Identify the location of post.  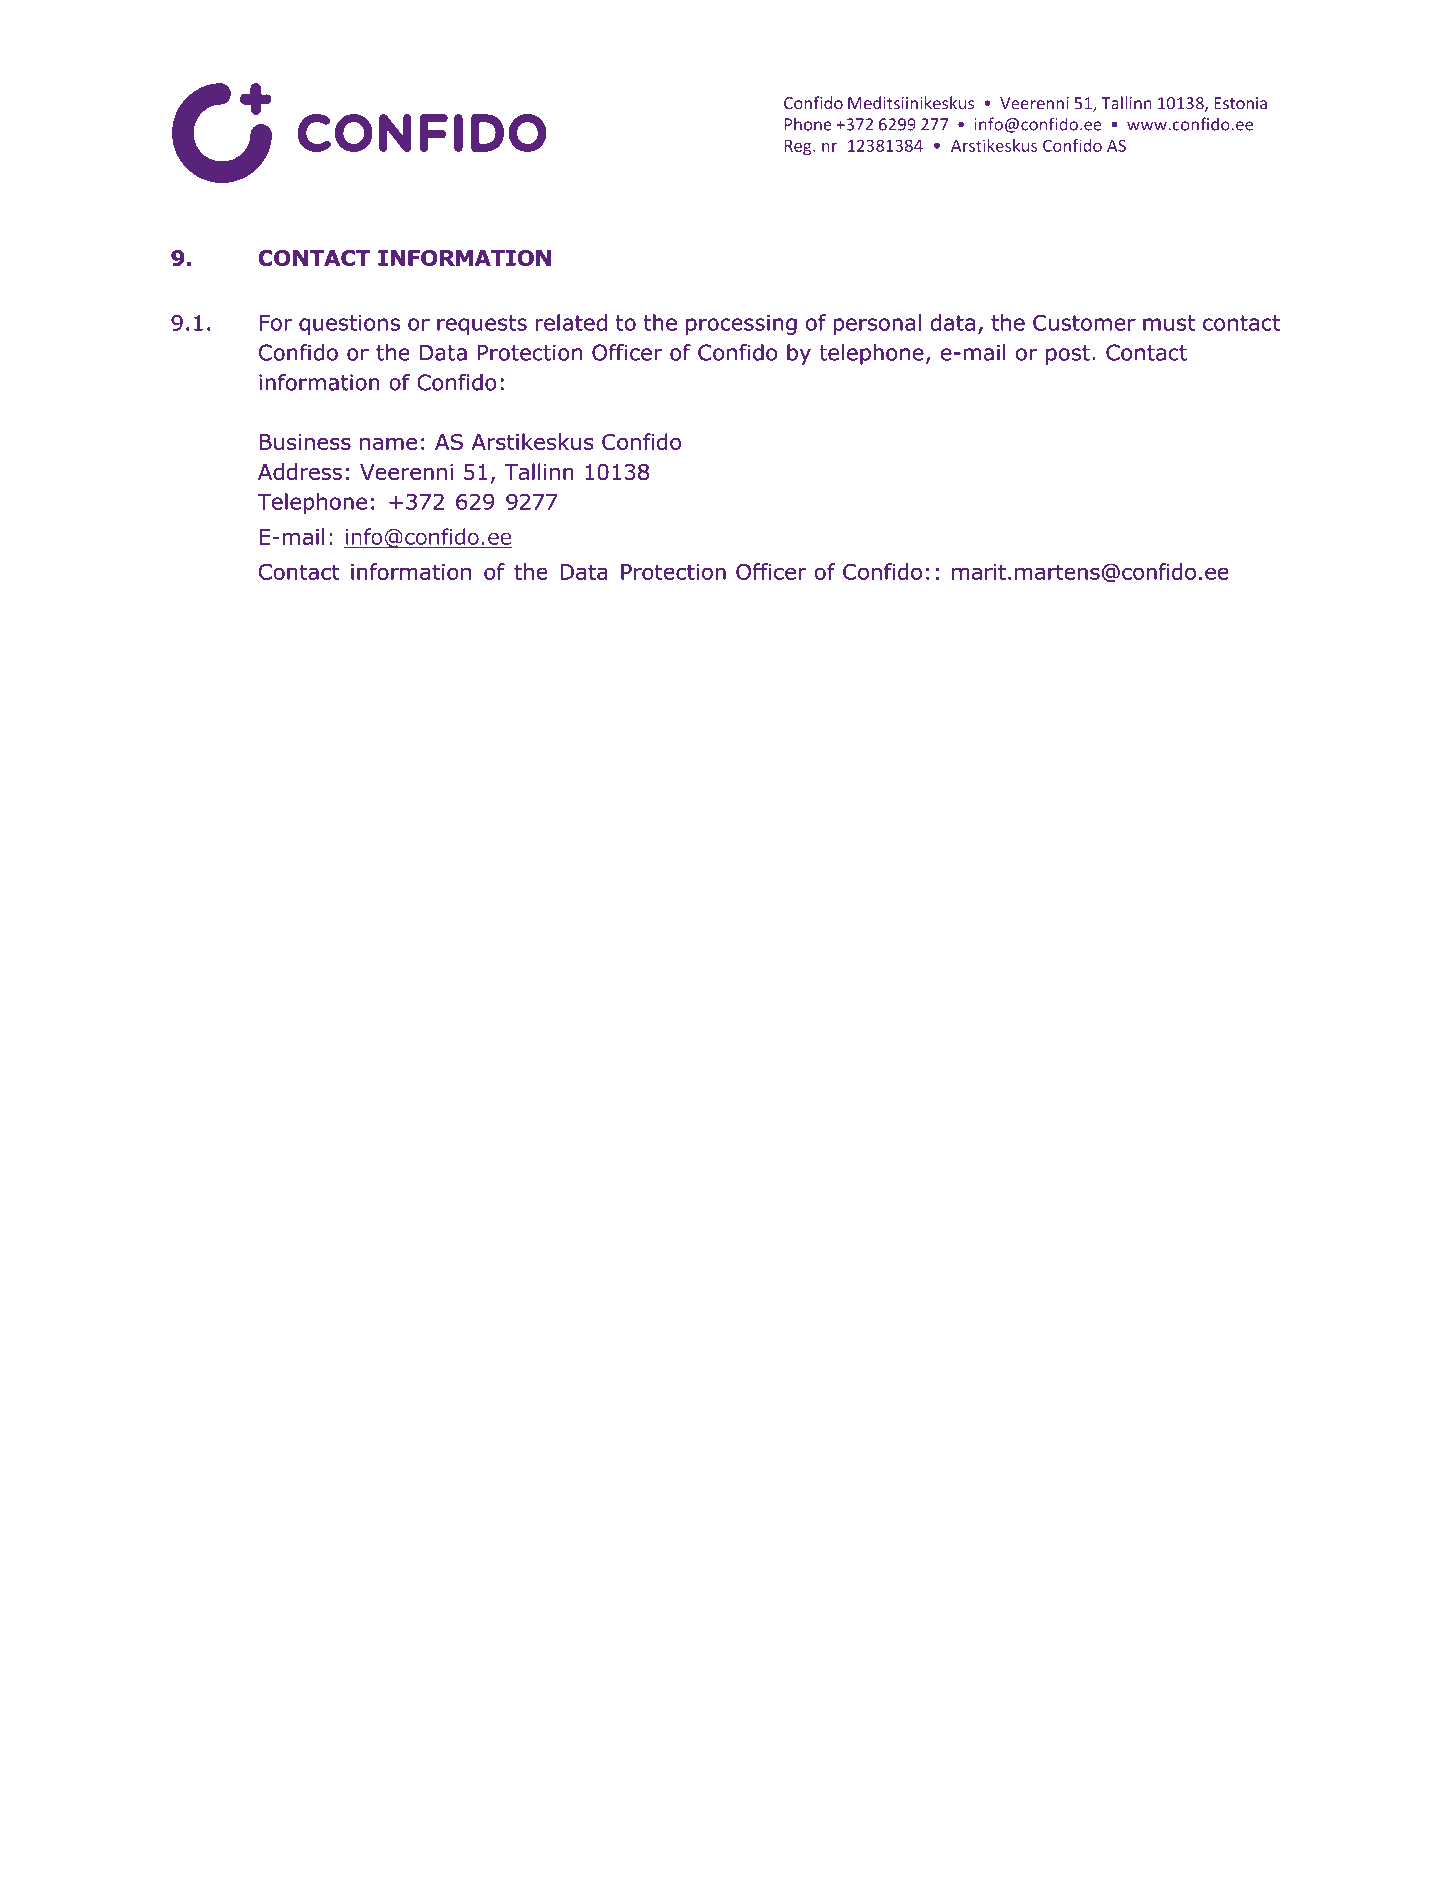
(1068, 355).
